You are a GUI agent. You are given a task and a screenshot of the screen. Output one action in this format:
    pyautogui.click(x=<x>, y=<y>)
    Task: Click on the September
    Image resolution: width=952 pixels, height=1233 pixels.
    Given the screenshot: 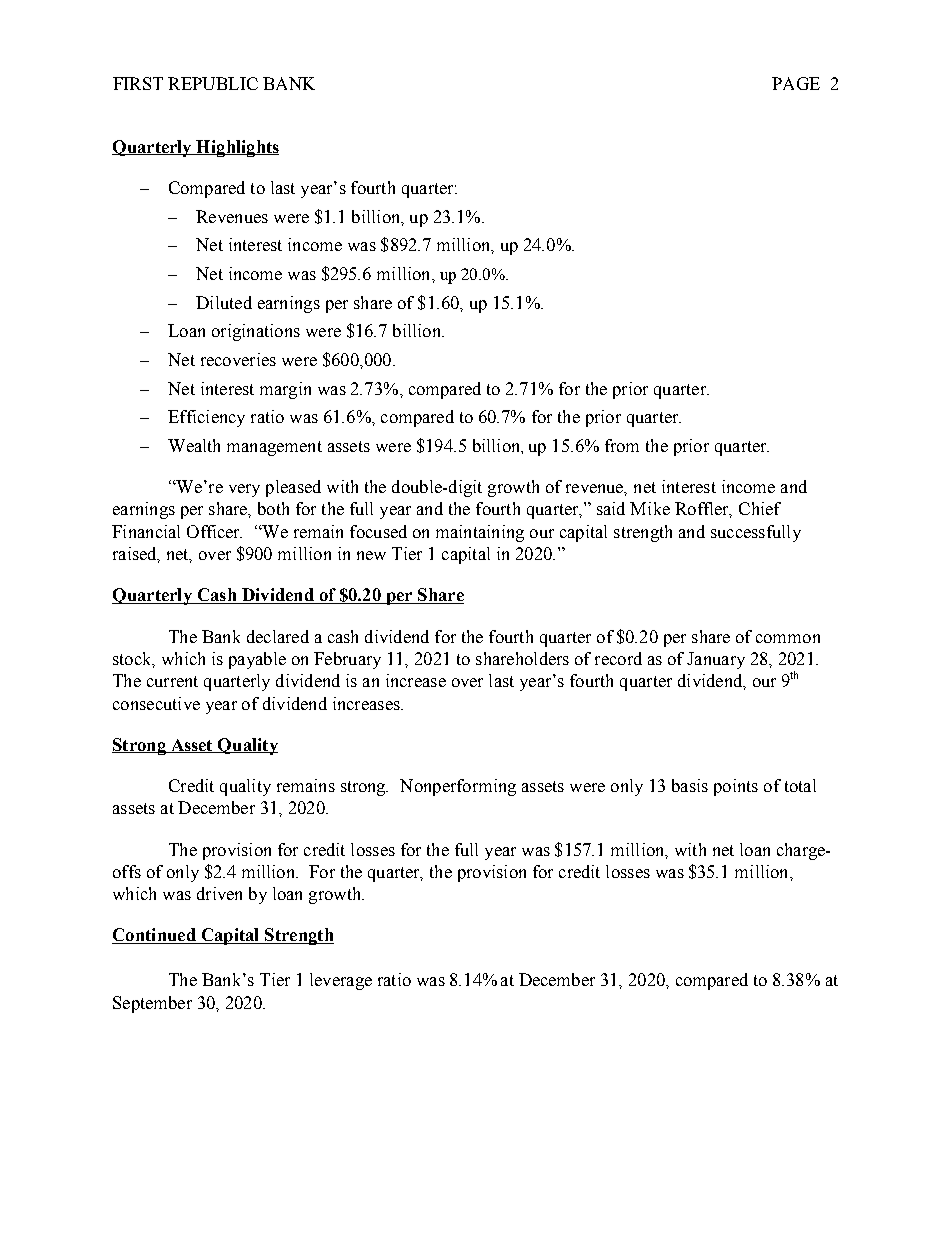 What is the action you would take?
    pyautogui.click(x=152, y=1004)
